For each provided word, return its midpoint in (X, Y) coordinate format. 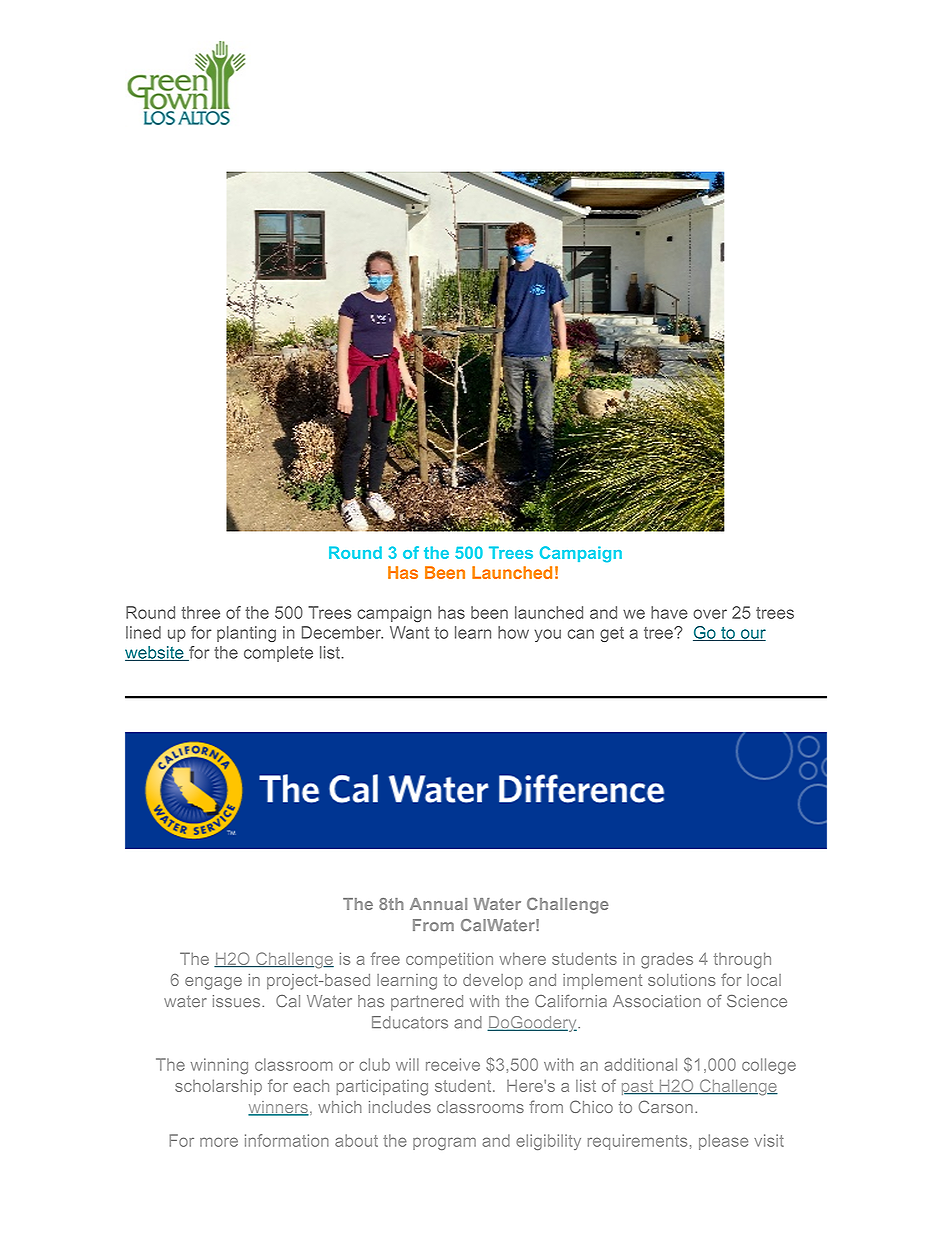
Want (409, 632)
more (219, 1142)
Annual (438, 904)
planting (246, 634)
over (710, 614)
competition (449, 960)
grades (667, 960)
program (444, 1143)
